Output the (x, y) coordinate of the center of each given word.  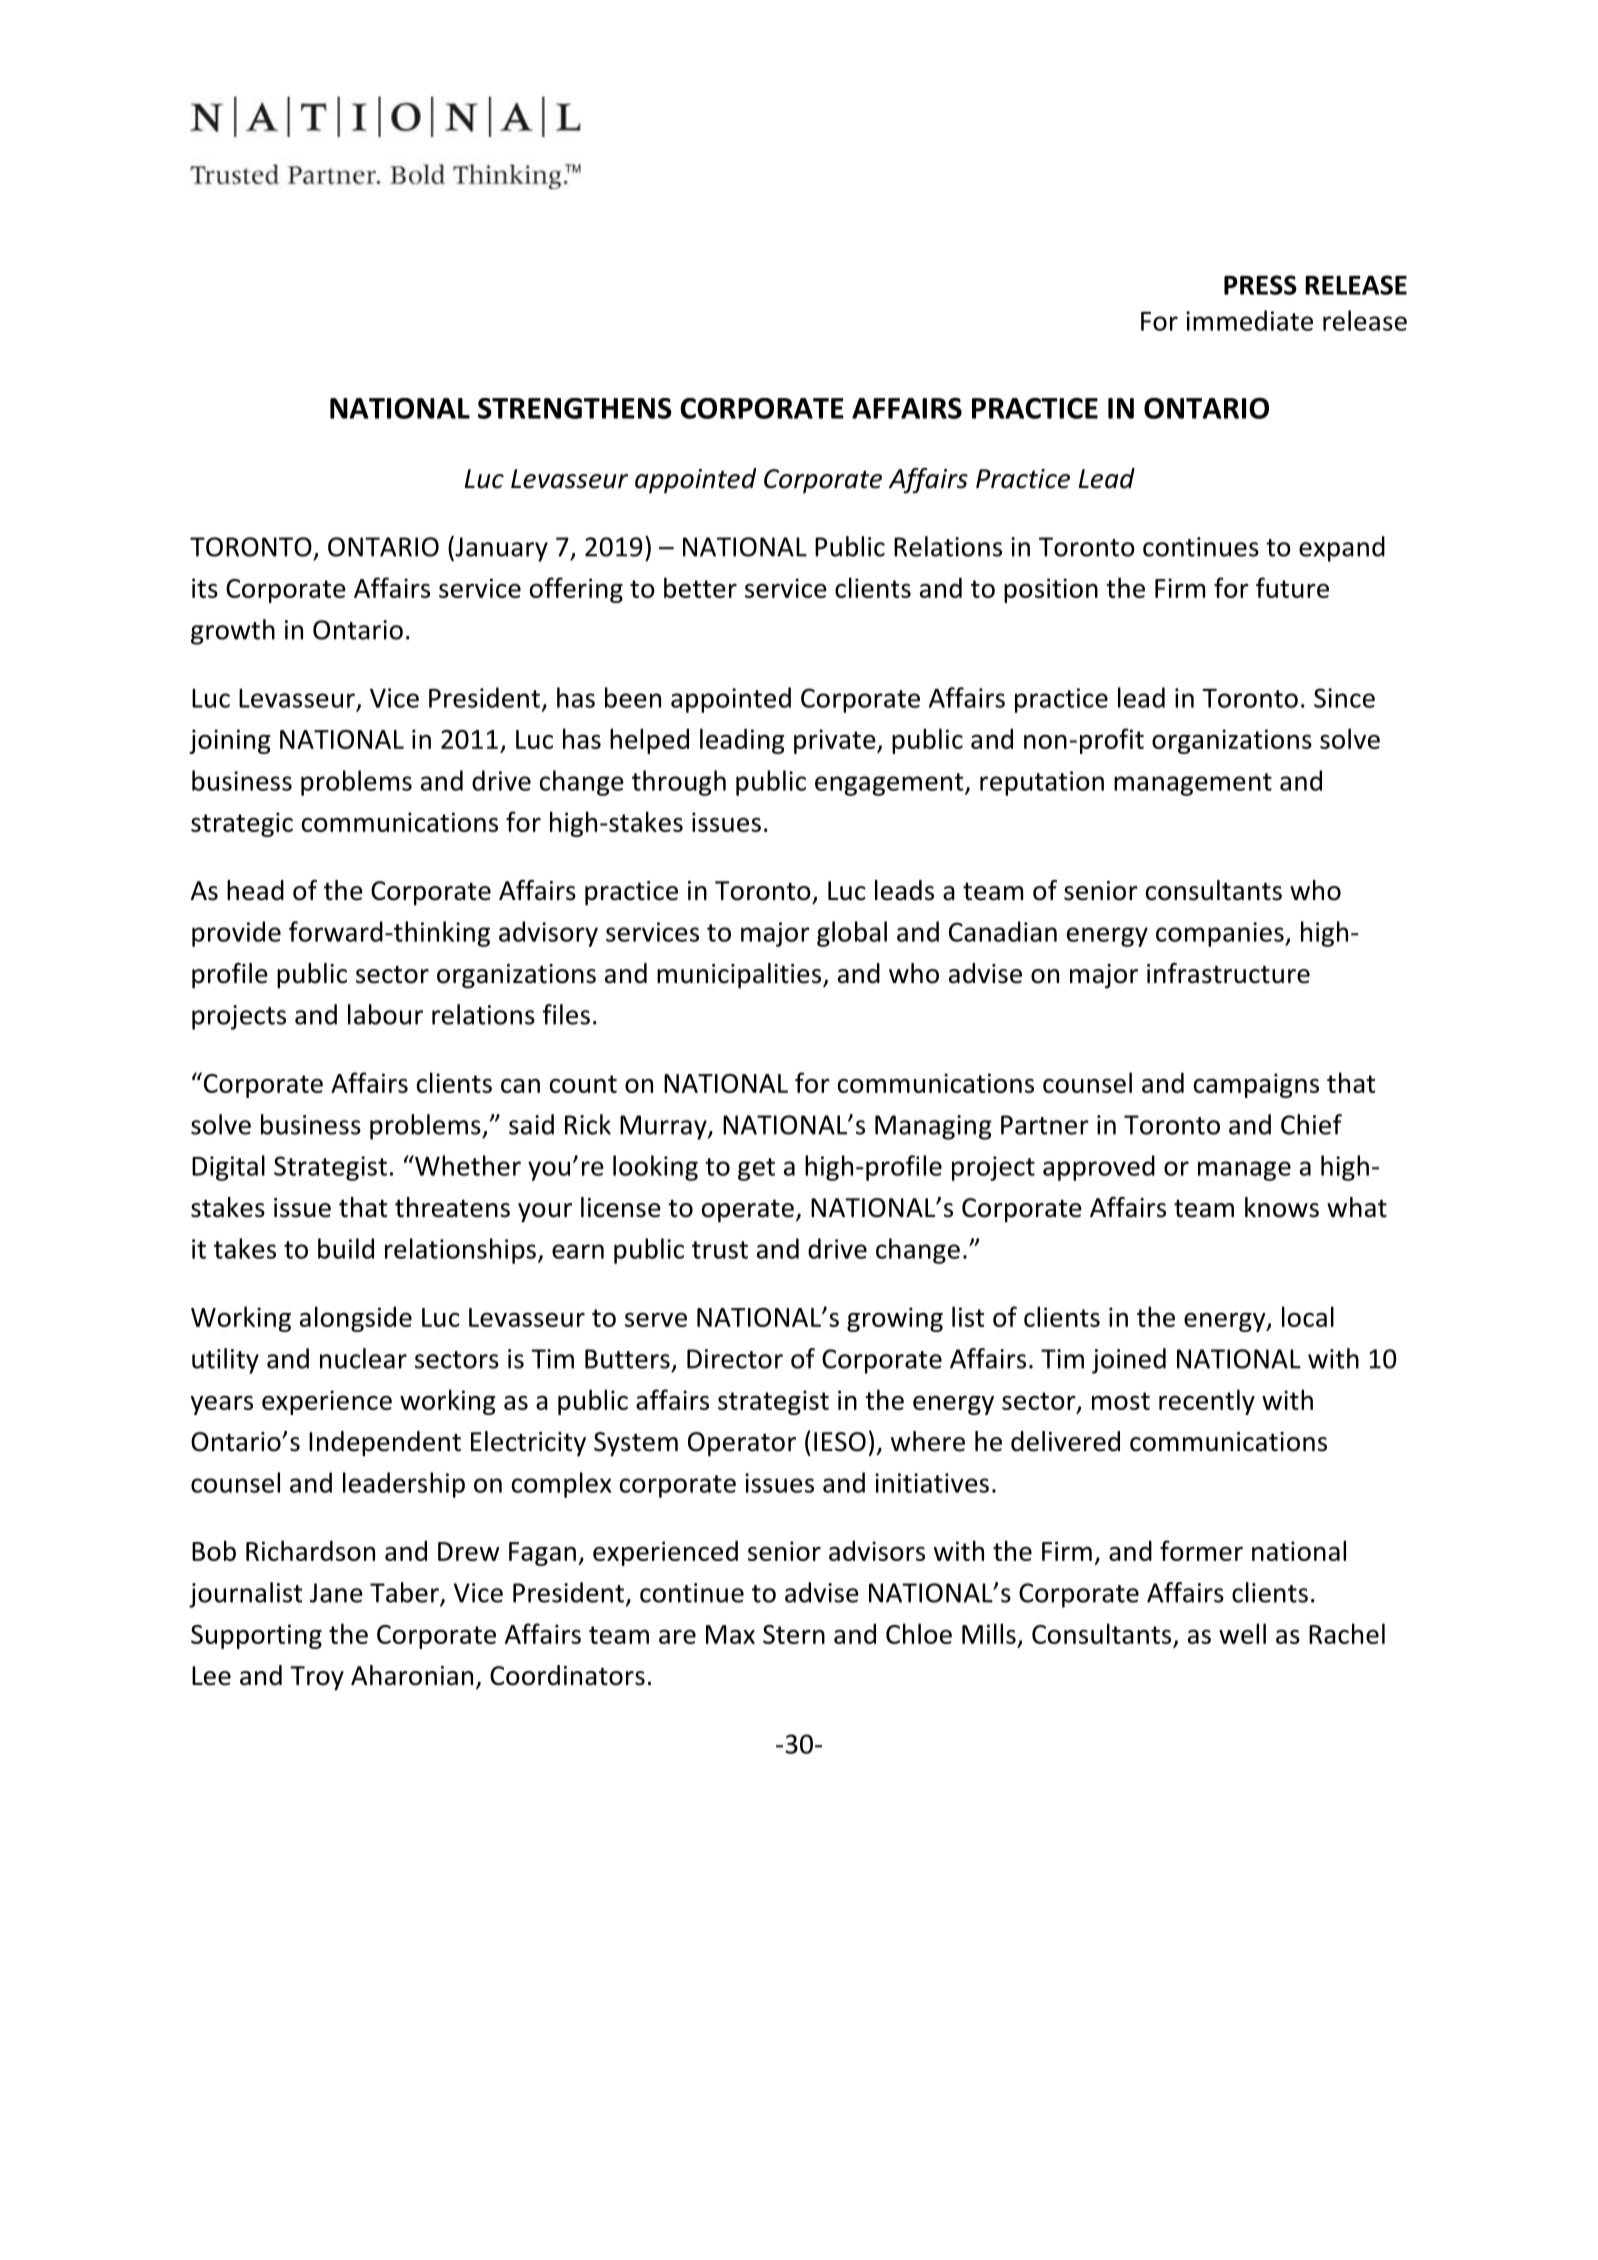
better (700, 587)
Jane (336, 1593)
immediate (1249, 320)
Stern (794, 1634)
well (1242, 1633)
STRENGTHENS (575, 408)
